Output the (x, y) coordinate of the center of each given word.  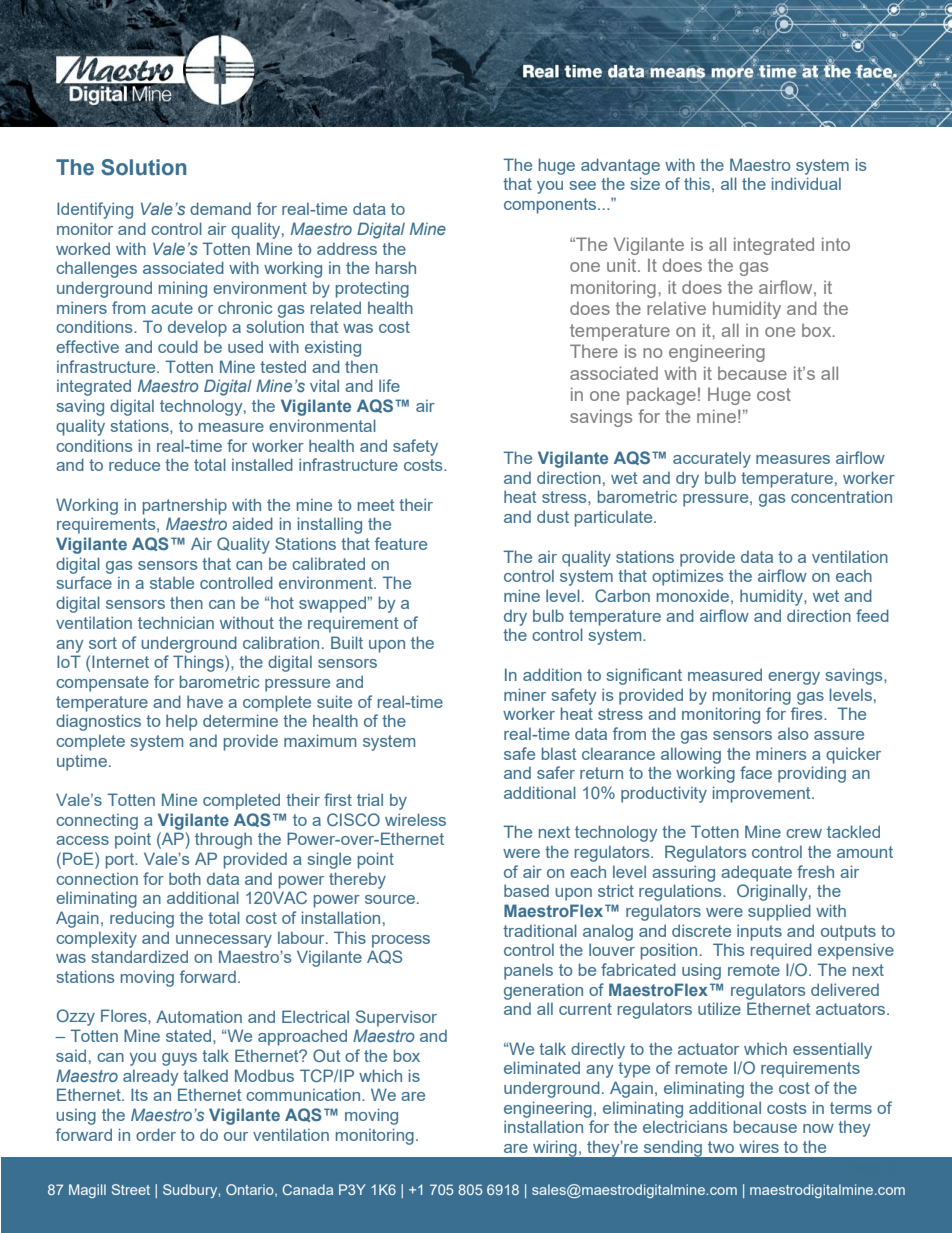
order (156, 1134)
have (205, 701)
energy (794, 678)
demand (220, 208)
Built (347, 642)
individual (806, 183)
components (551, 206)
